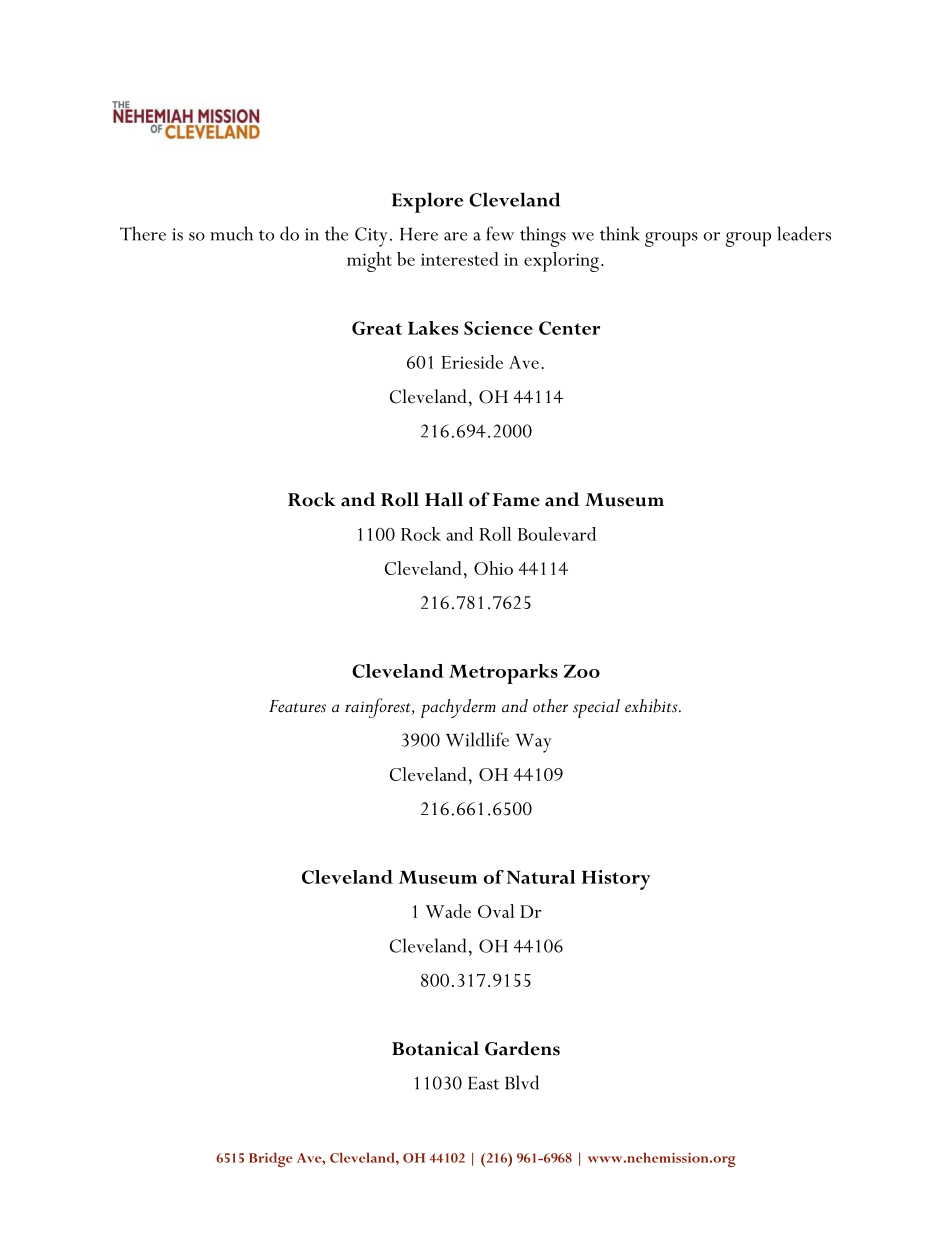 The height and width of the document is (1233, 952). I want to click on few, so click(500, 233).
